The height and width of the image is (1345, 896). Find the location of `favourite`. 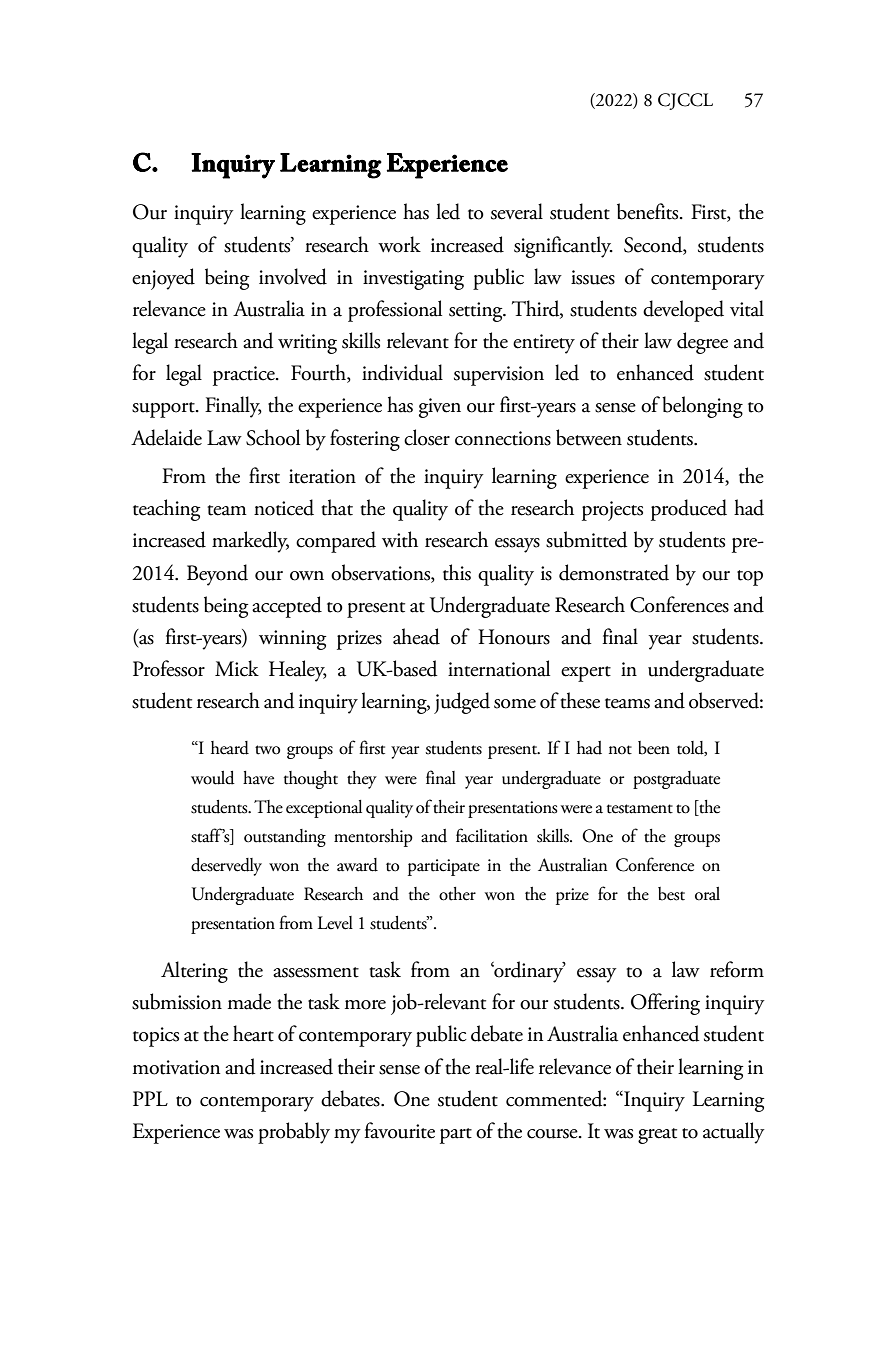

favourite is located at coordinates (399, 1130).
